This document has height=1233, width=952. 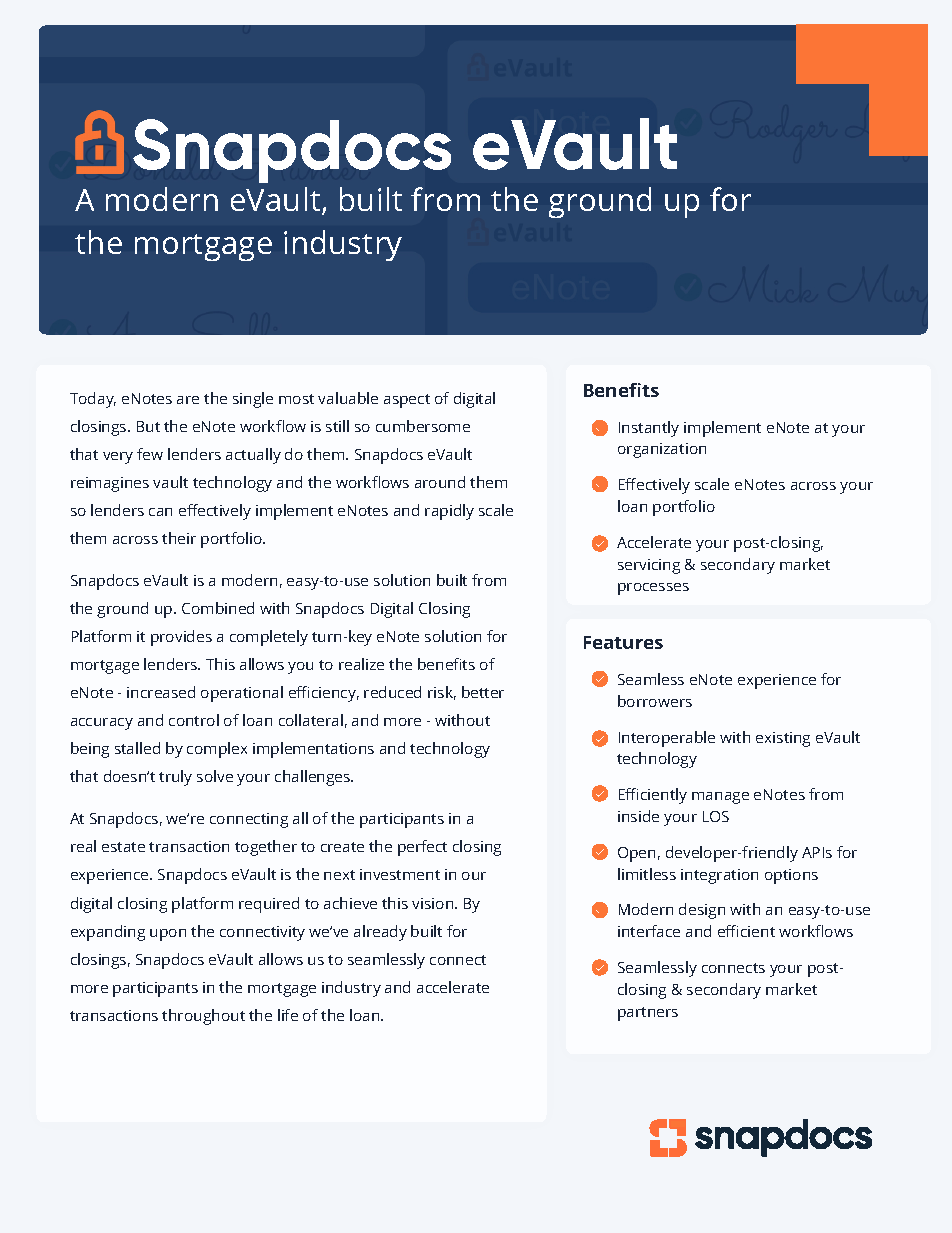 I want to click on their, so click(x=179, y=538).
